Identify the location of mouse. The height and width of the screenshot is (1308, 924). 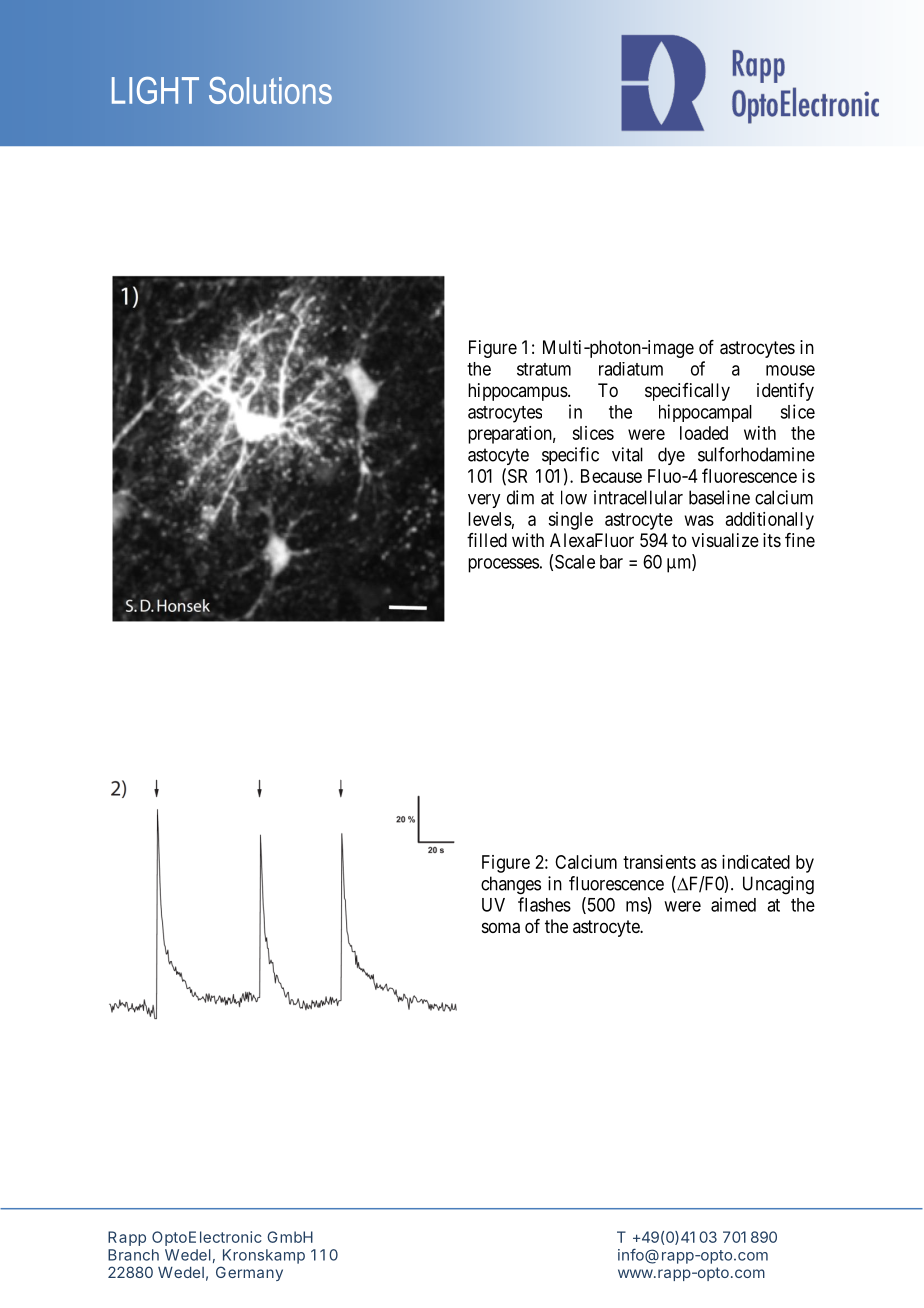
(790, 370).
